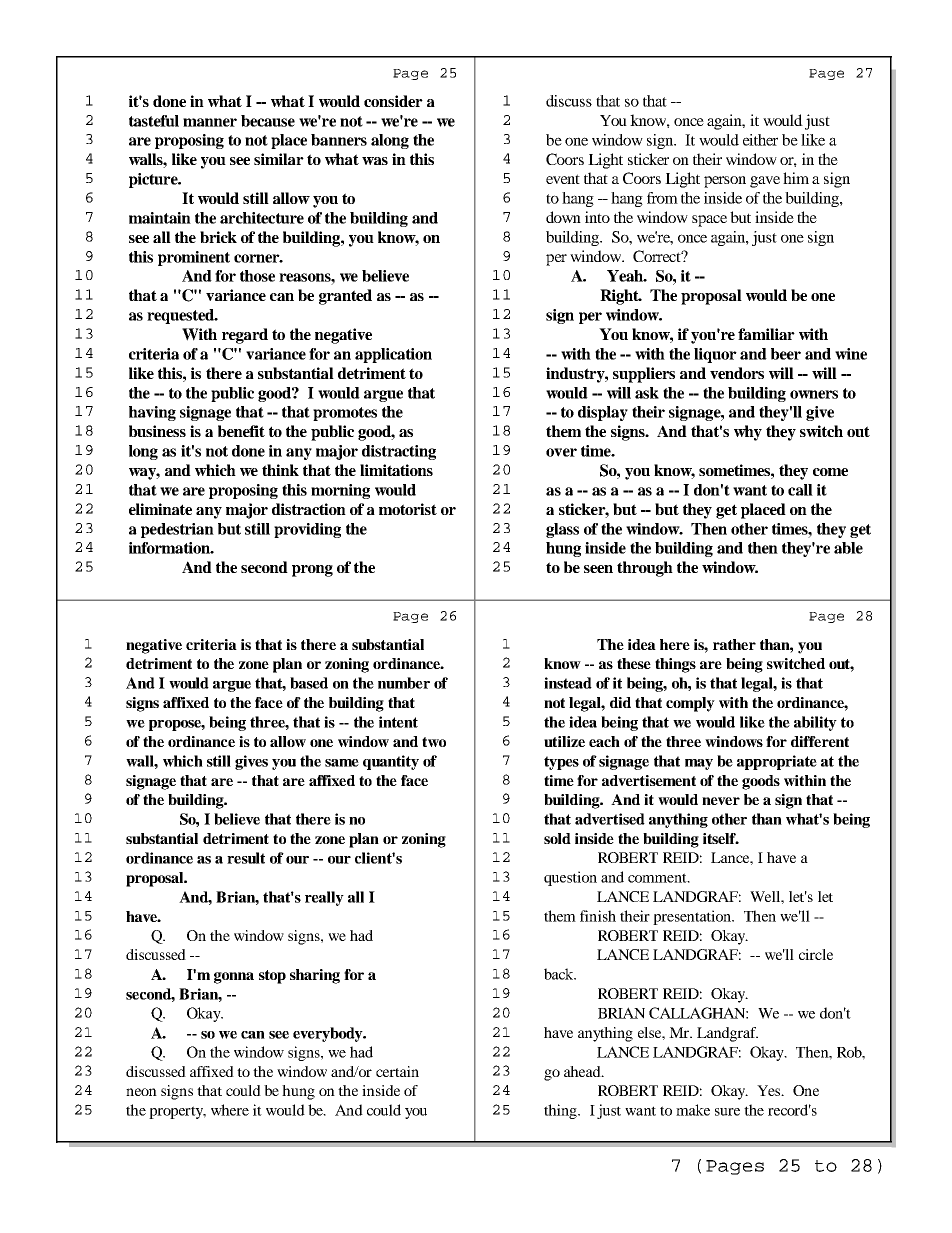 Image resolution: width=952 pixels, height=1233 pixels. Describe the element at coordinates (770, 1090) in the page. I see `Yes` at that location.
